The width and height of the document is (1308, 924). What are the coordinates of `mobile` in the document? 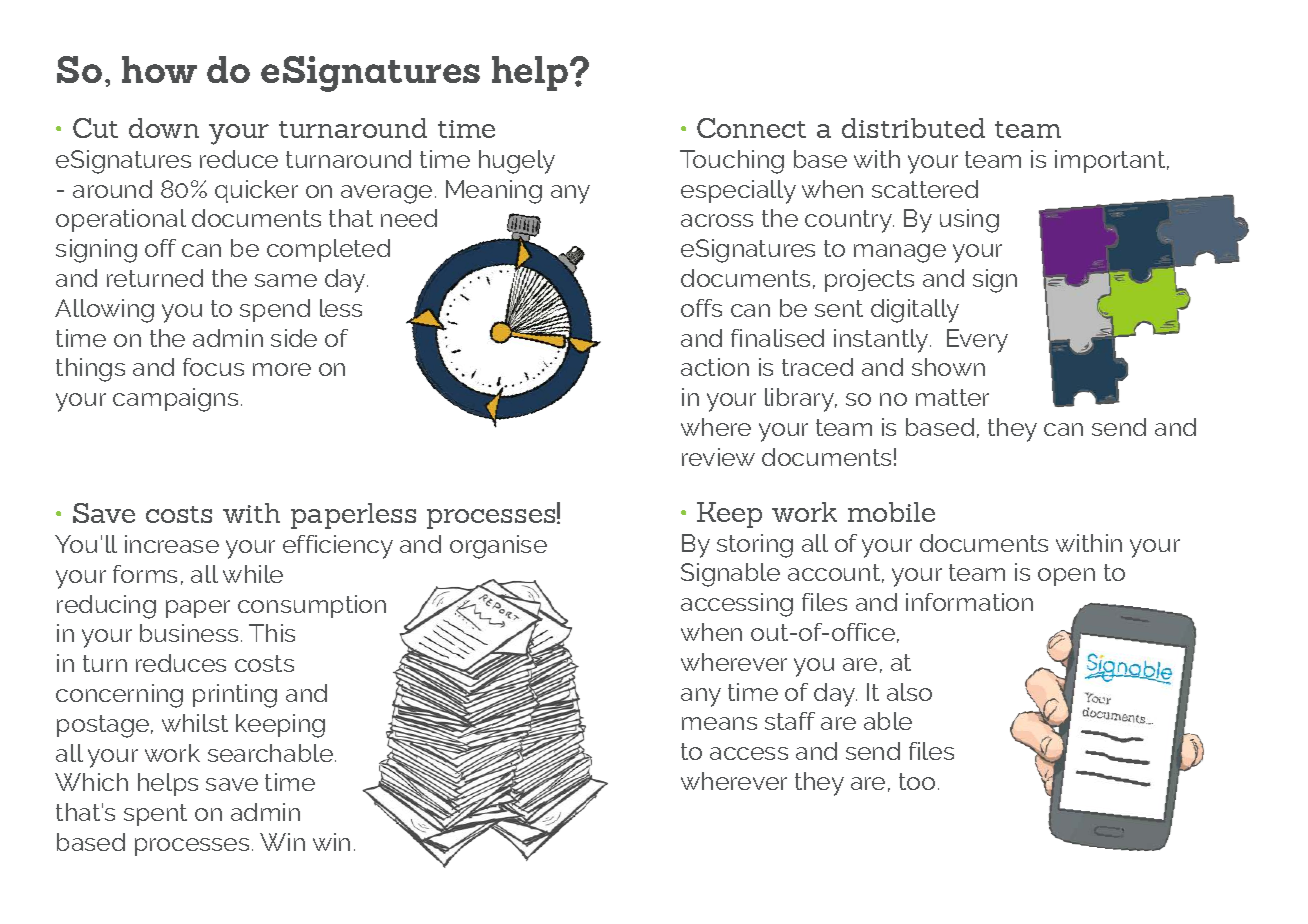 It's located at (891, 512).
